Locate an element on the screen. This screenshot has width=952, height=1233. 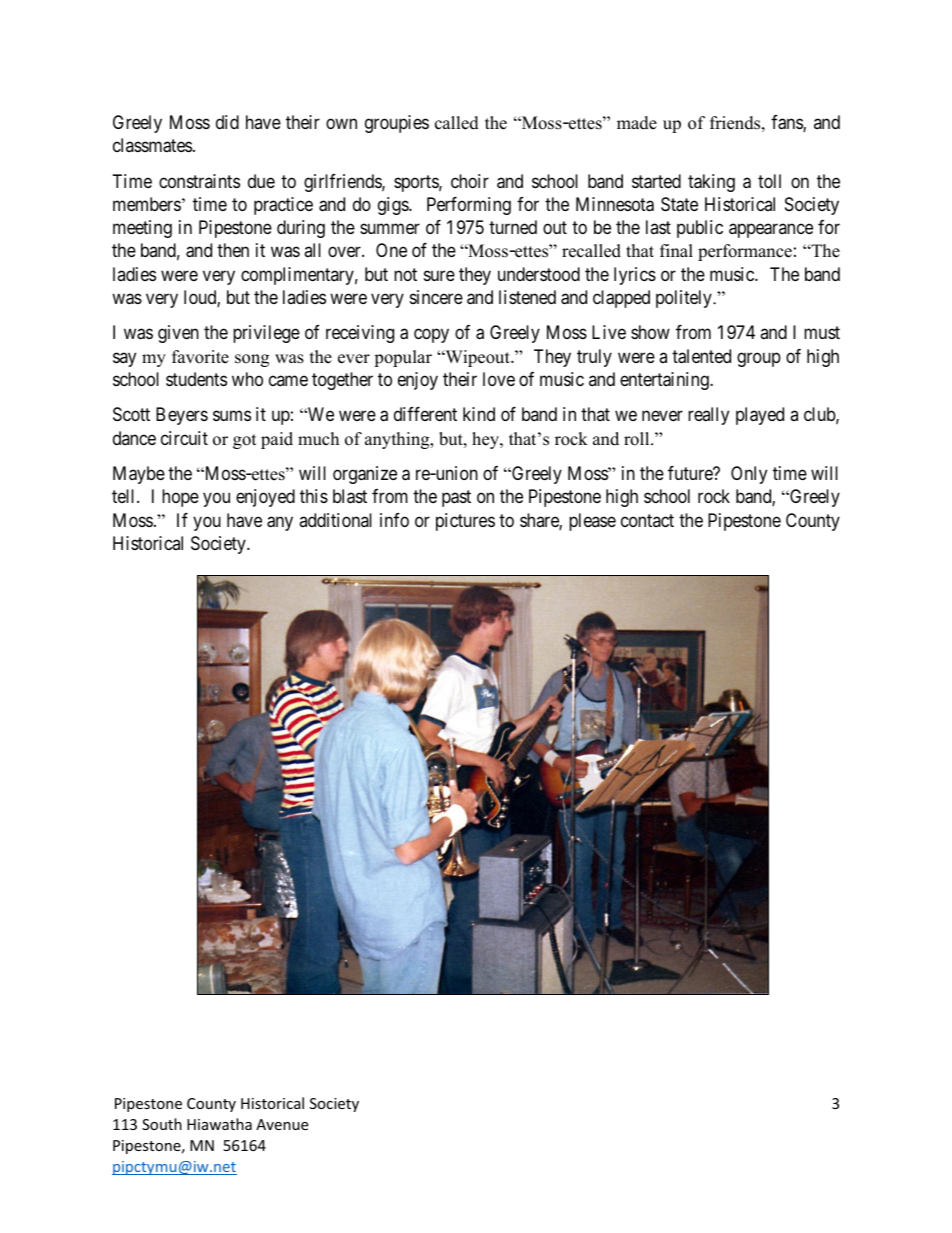
please is located at coordinates (592, 522).
